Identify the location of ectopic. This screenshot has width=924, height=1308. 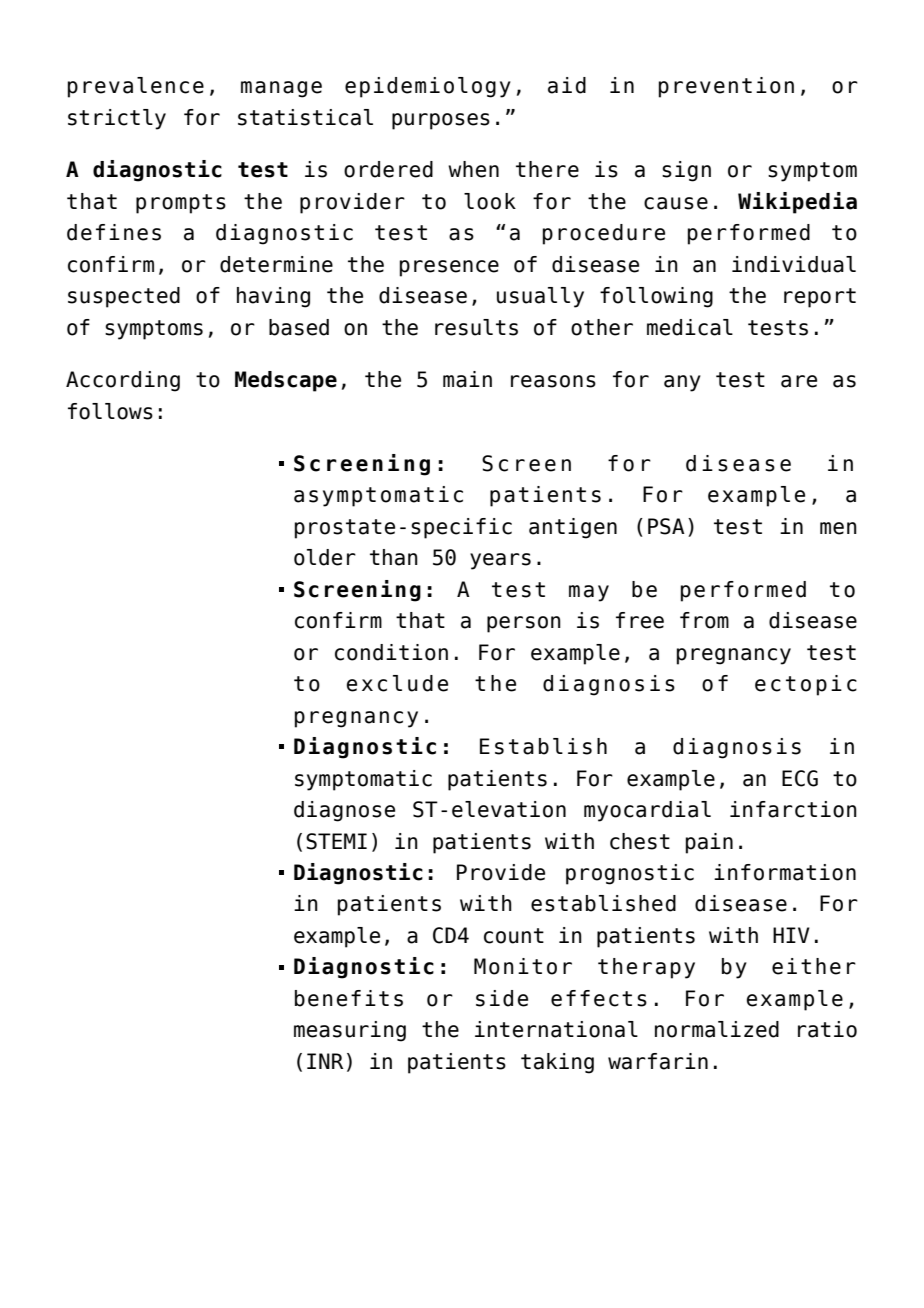
(806, 685).
